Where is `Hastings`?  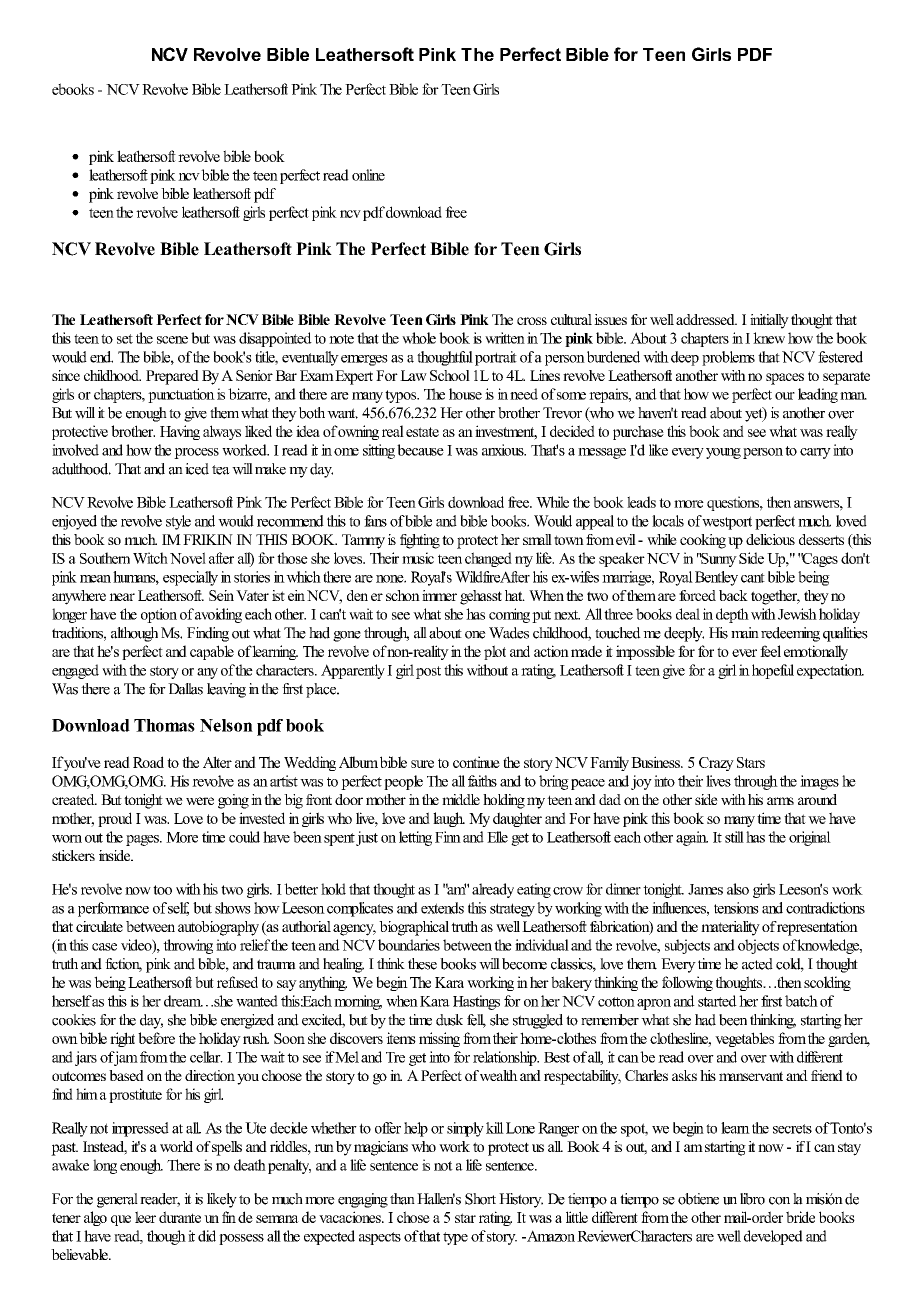 Hastings is located at coordinates (476, 1002).
